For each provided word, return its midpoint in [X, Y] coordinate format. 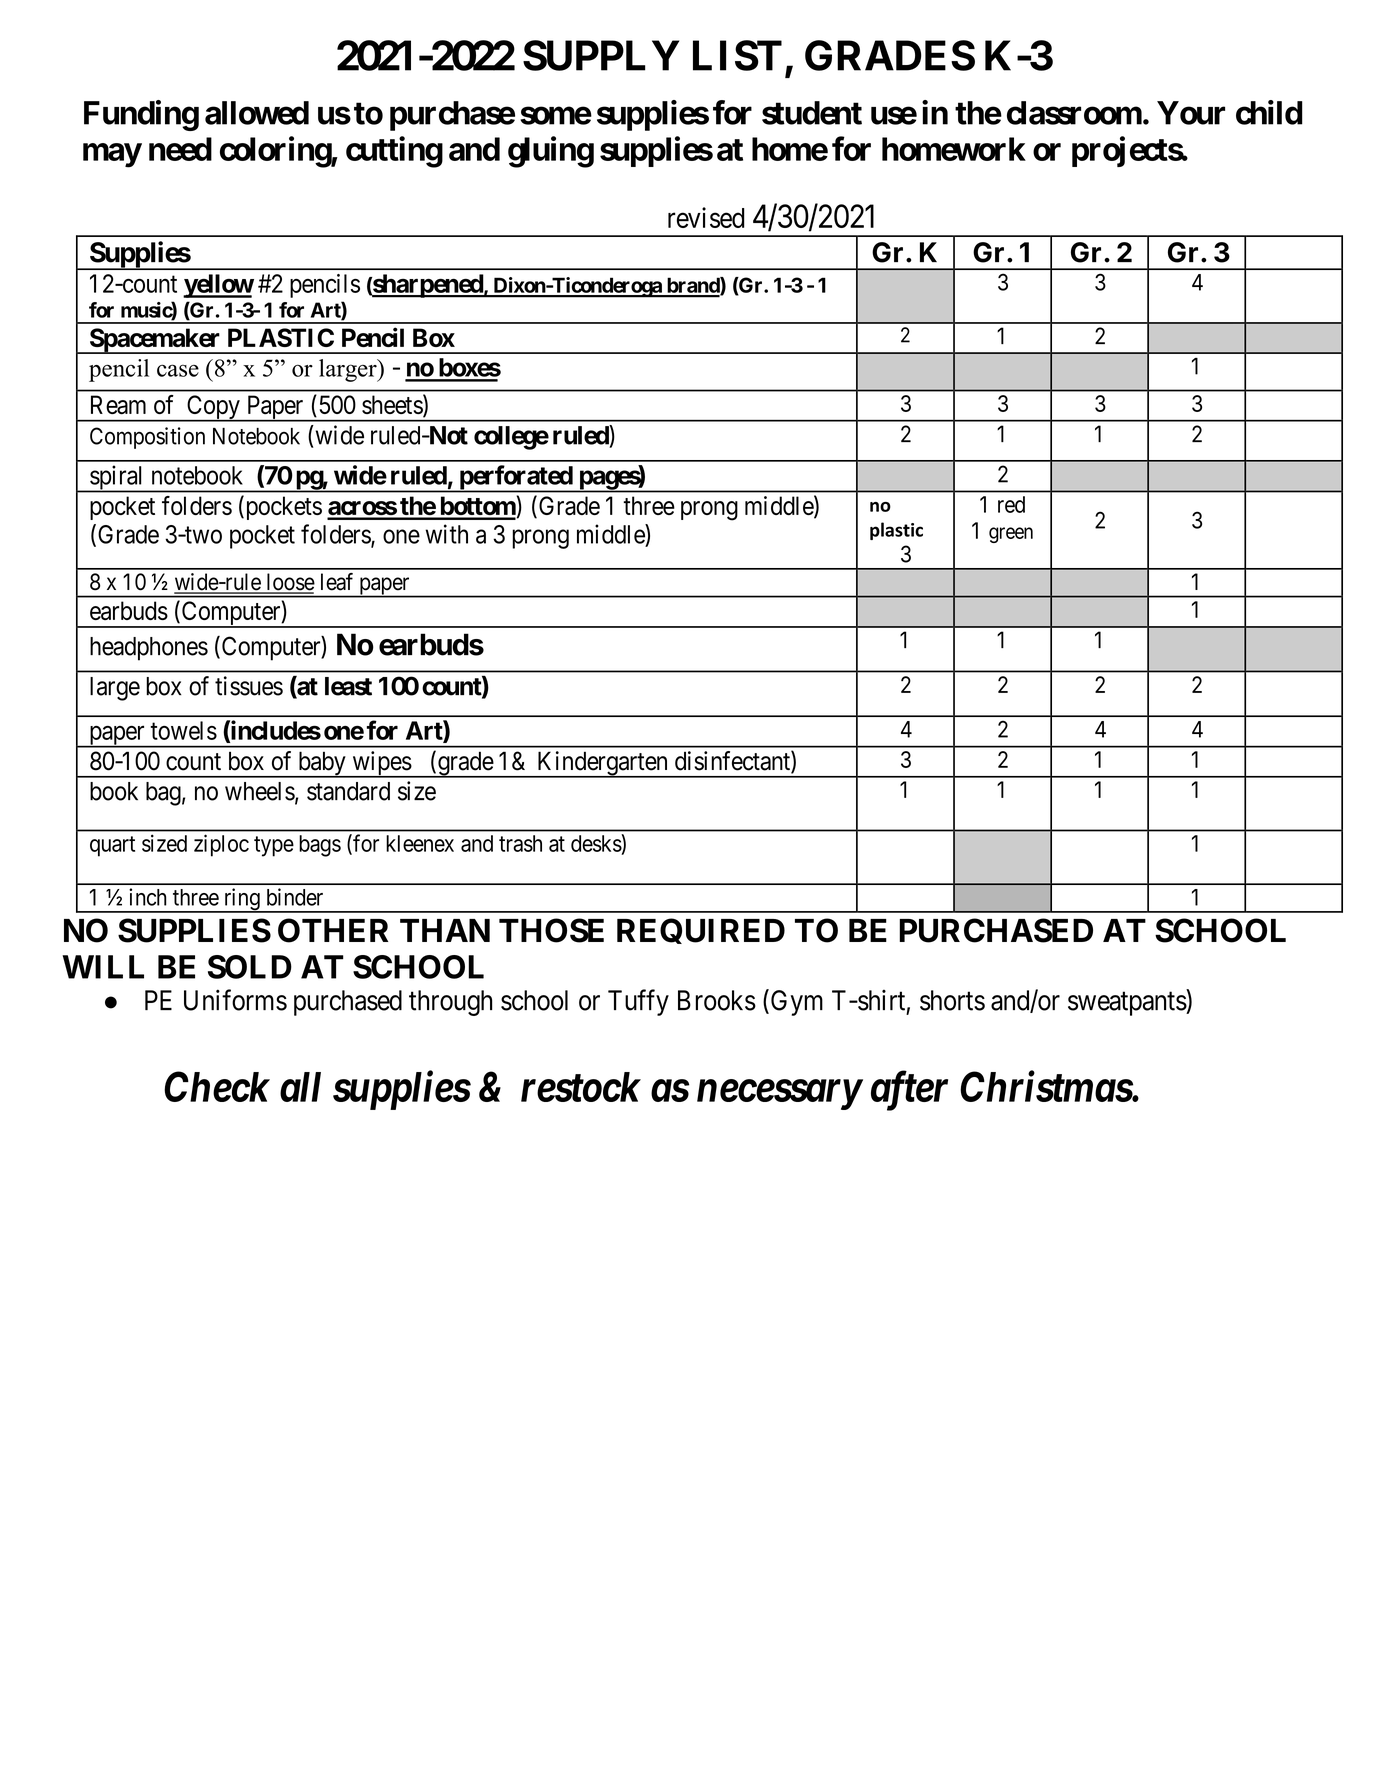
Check [217, 1086]
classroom [1074, 113]
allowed [257, 113]
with [446, 534]
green [1011, 535]
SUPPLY [601, 55]
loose [289, 583]
